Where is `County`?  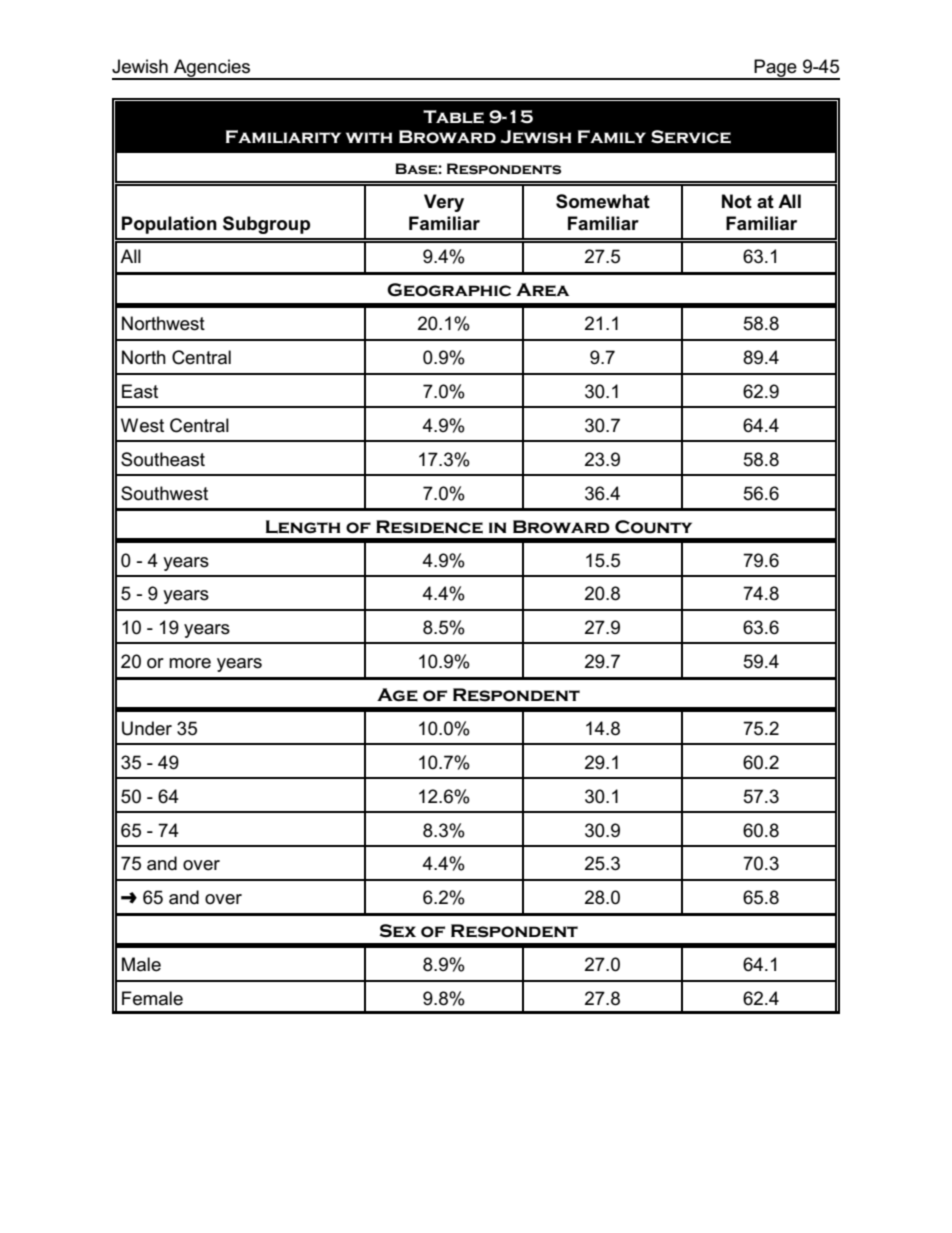
County is located at coordinates (653, 527).
